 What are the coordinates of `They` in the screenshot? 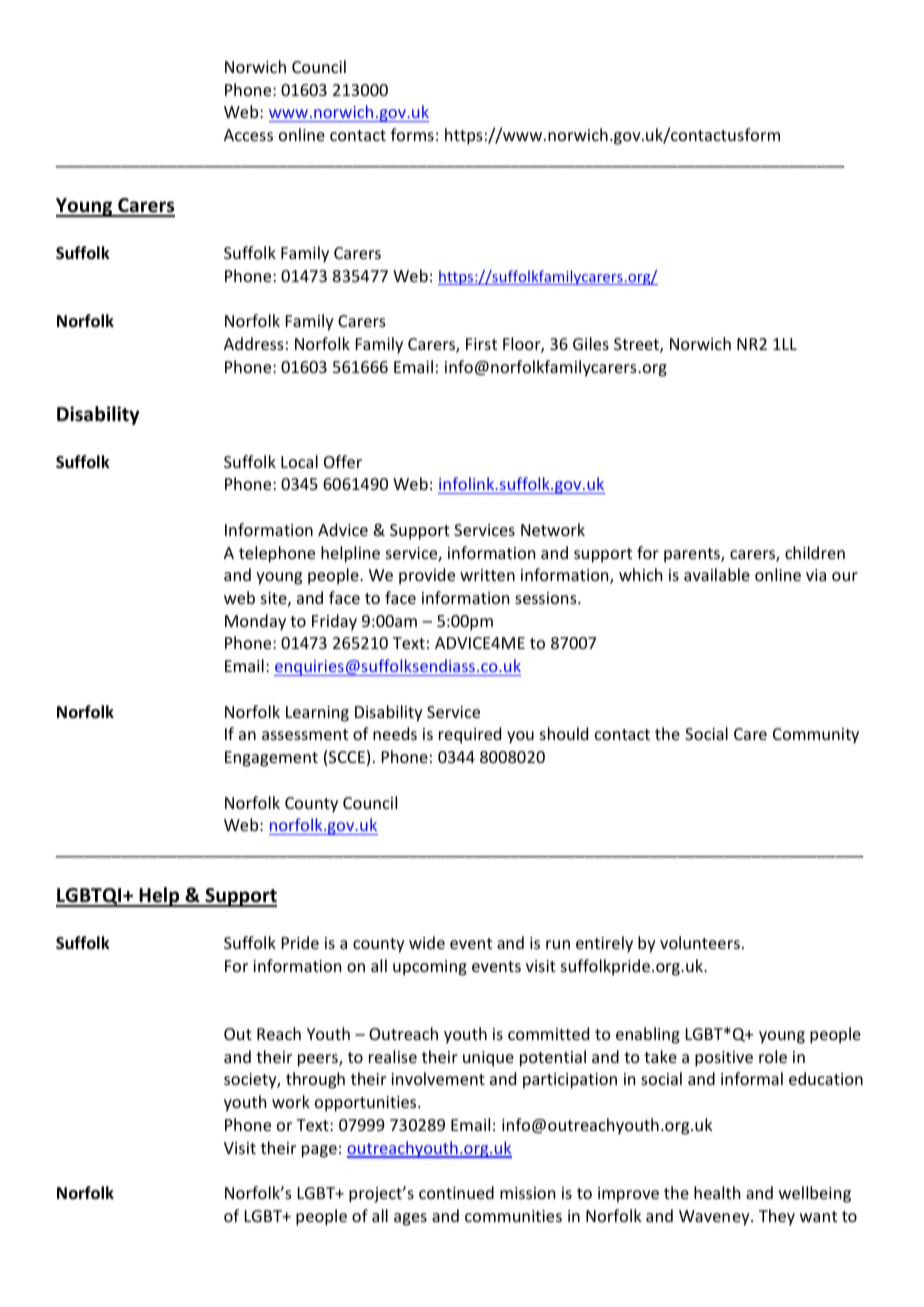 It's located at (777, 1217).
